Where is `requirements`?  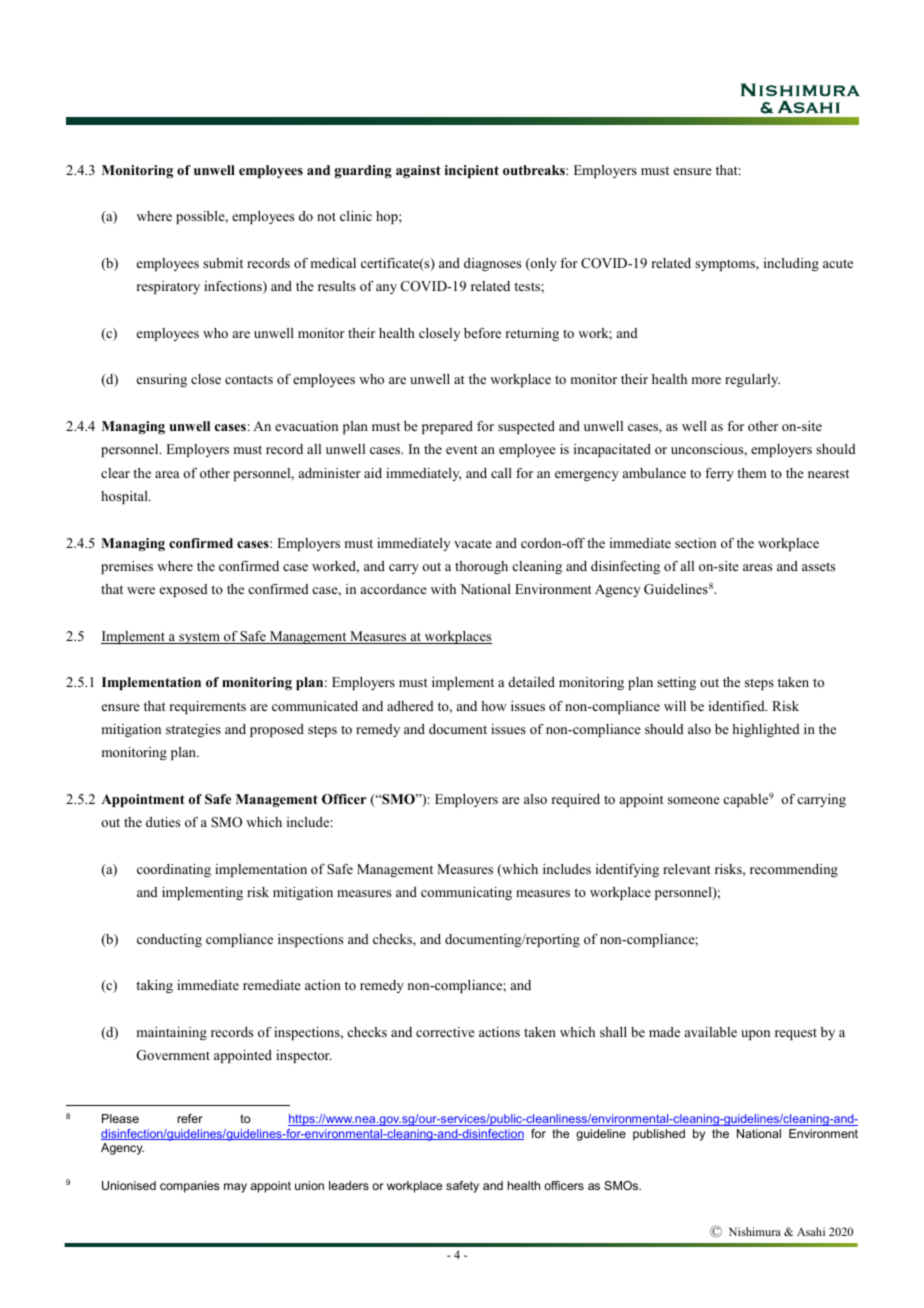 requirements is located at coordinates (208, 707).
